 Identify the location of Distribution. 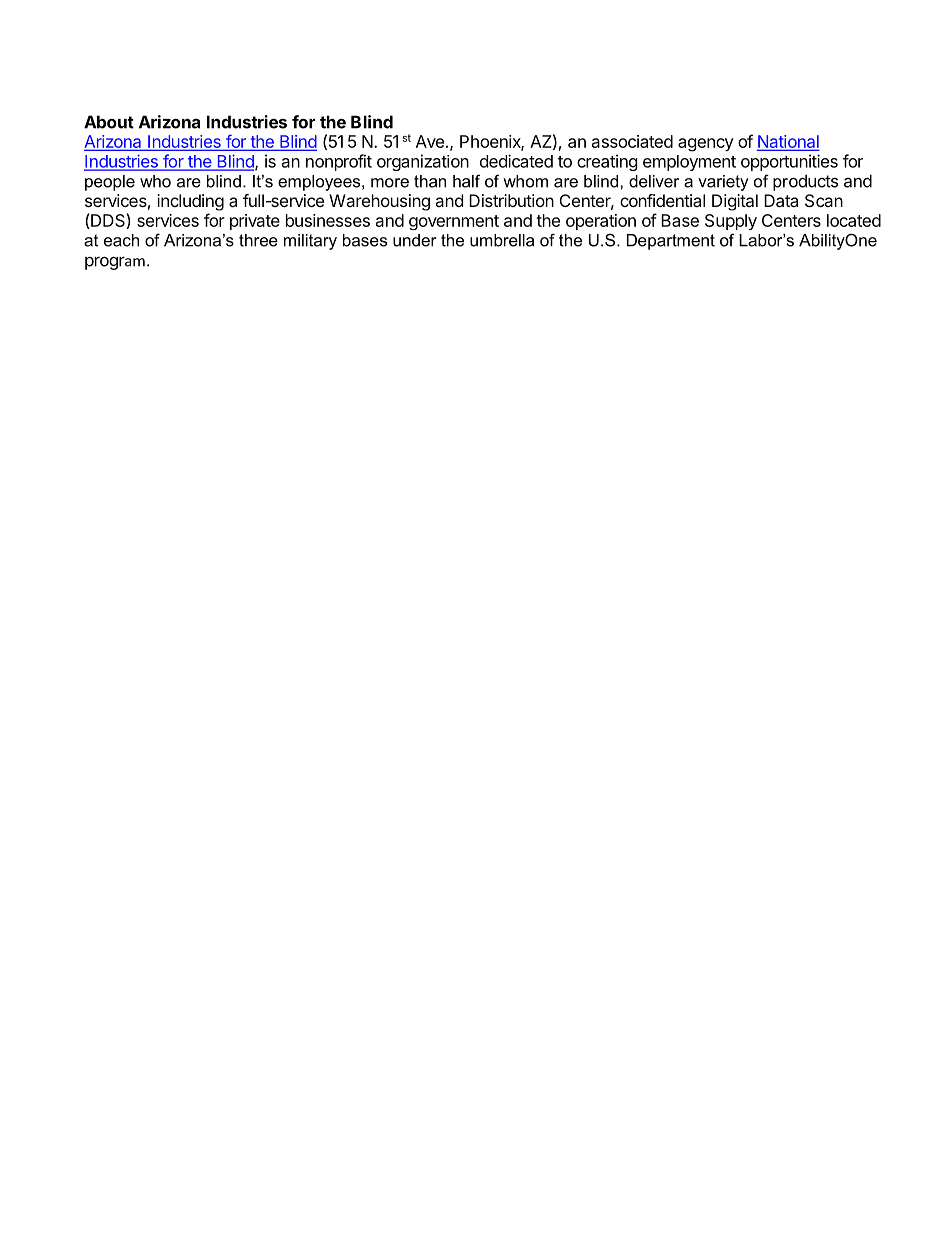
(511, 200).
